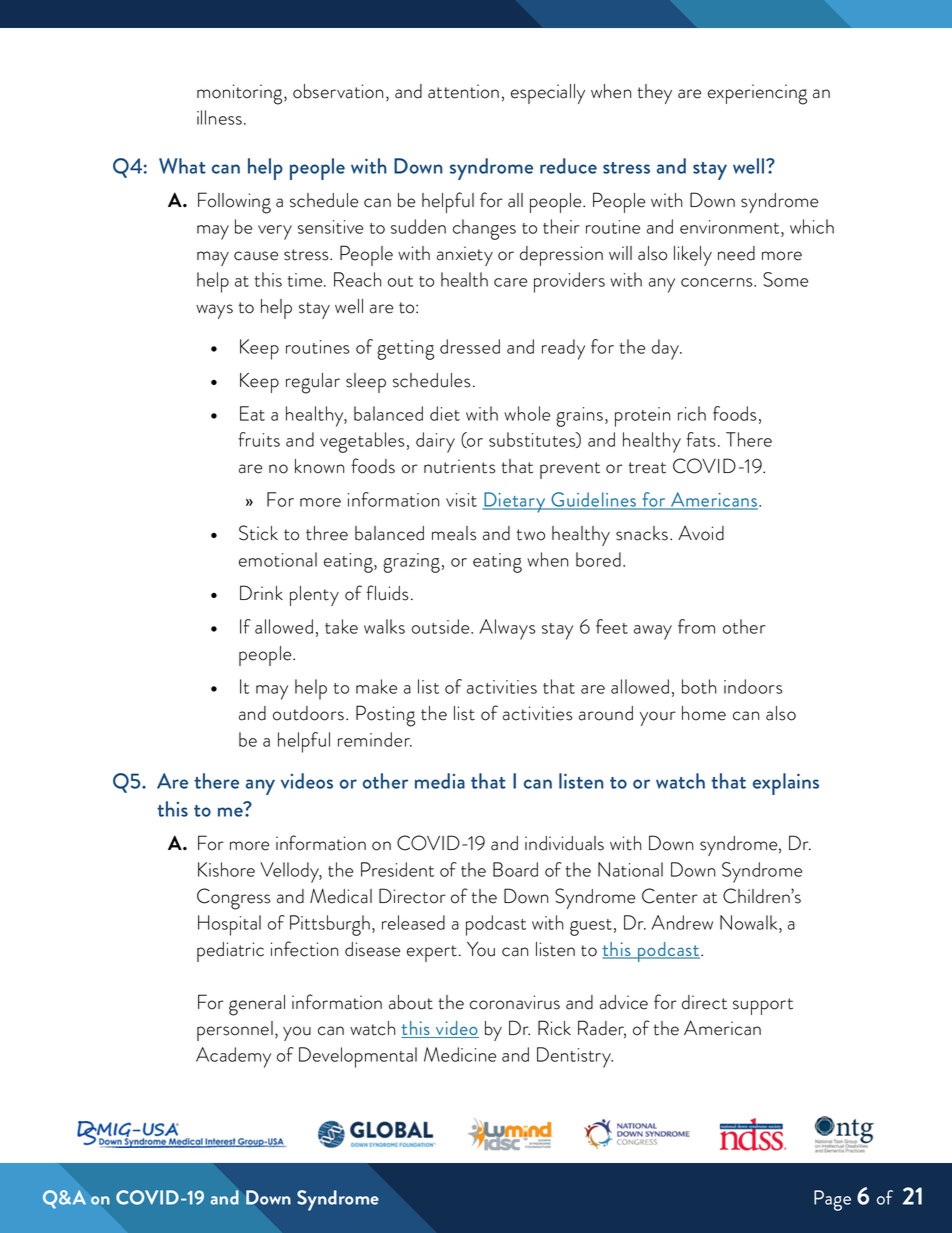 The image size is (952, 1233). What do you see at coordinates (460, 1054) in the screenshot?
I see `Medicine` at bounding box center [460, 1054].
